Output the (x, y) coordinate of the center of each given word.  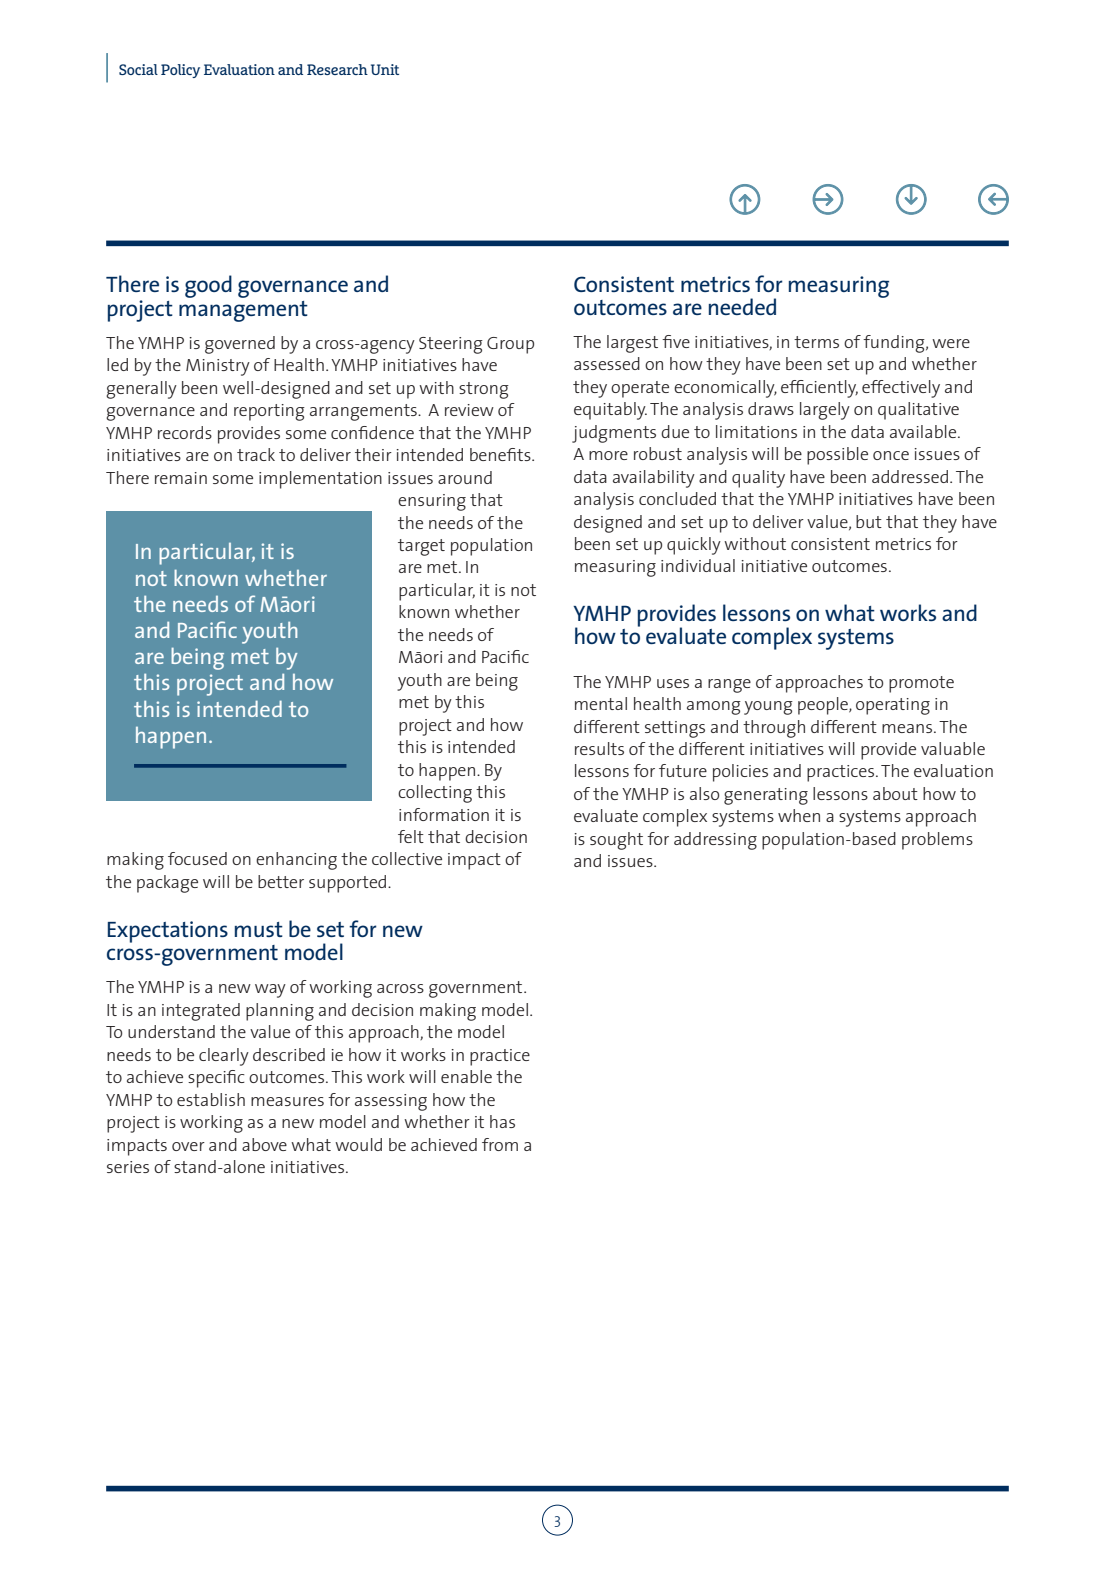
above (264, 1144)
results (599, 748)
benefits (501, 454)
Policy (180, 71)
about (895, 793)
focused (197, 858)
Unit (385, 69)
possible (837, 456)
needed (742, 306)
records (185, 432)
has (502, 1121)
